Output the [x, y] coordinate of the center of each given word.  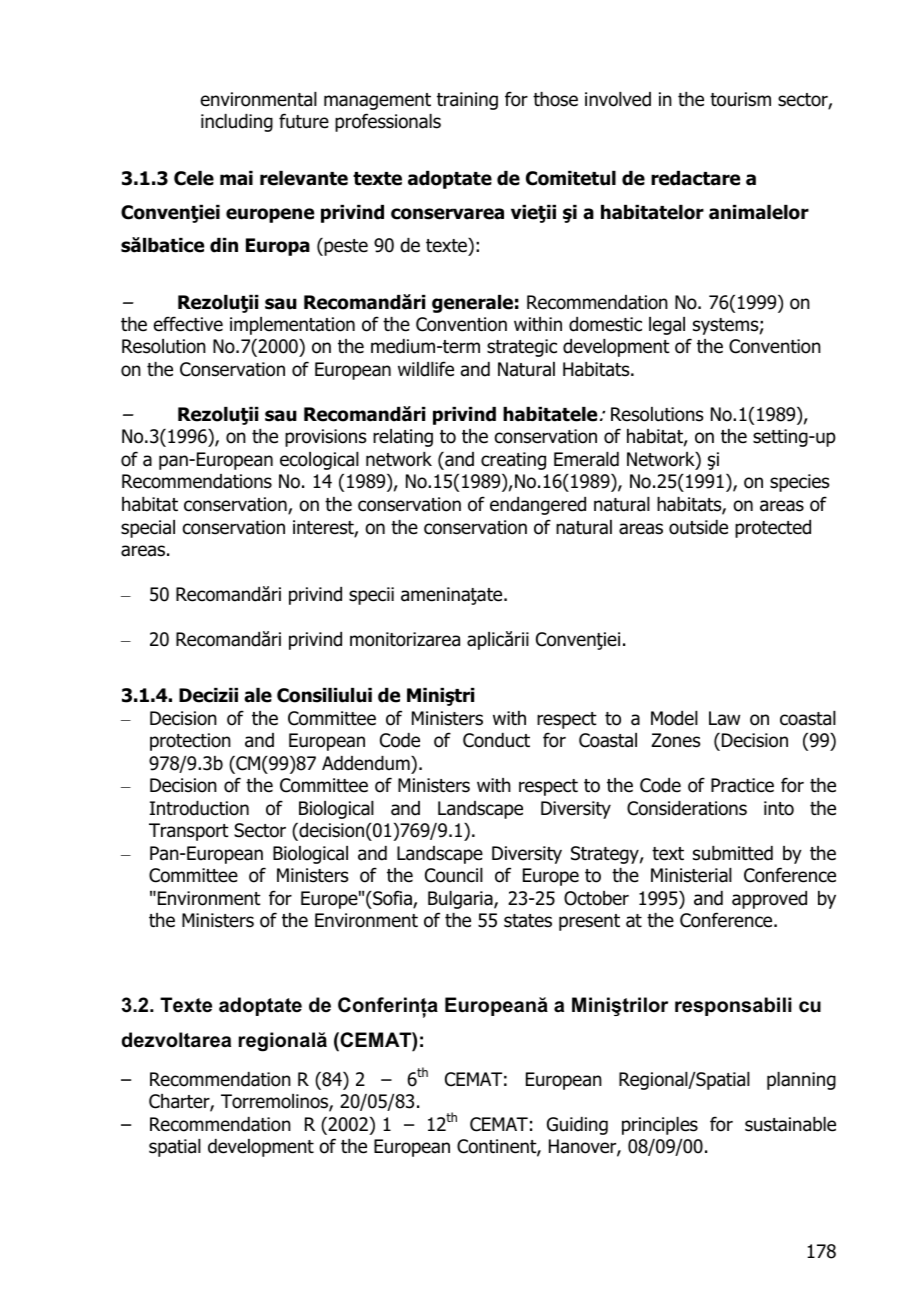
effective [188, 324]
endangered [538, 506]
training [467, 101]
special [148, 529]
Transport [189, 832]
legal [667, 326]
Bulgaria [461, 900]
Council [454, 875]
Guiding [577, 1126]
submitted [733, 853]
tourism [740, 99]
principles [660, 1126]
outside [698, 527]
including [237, 123]
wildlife [426, 369]
